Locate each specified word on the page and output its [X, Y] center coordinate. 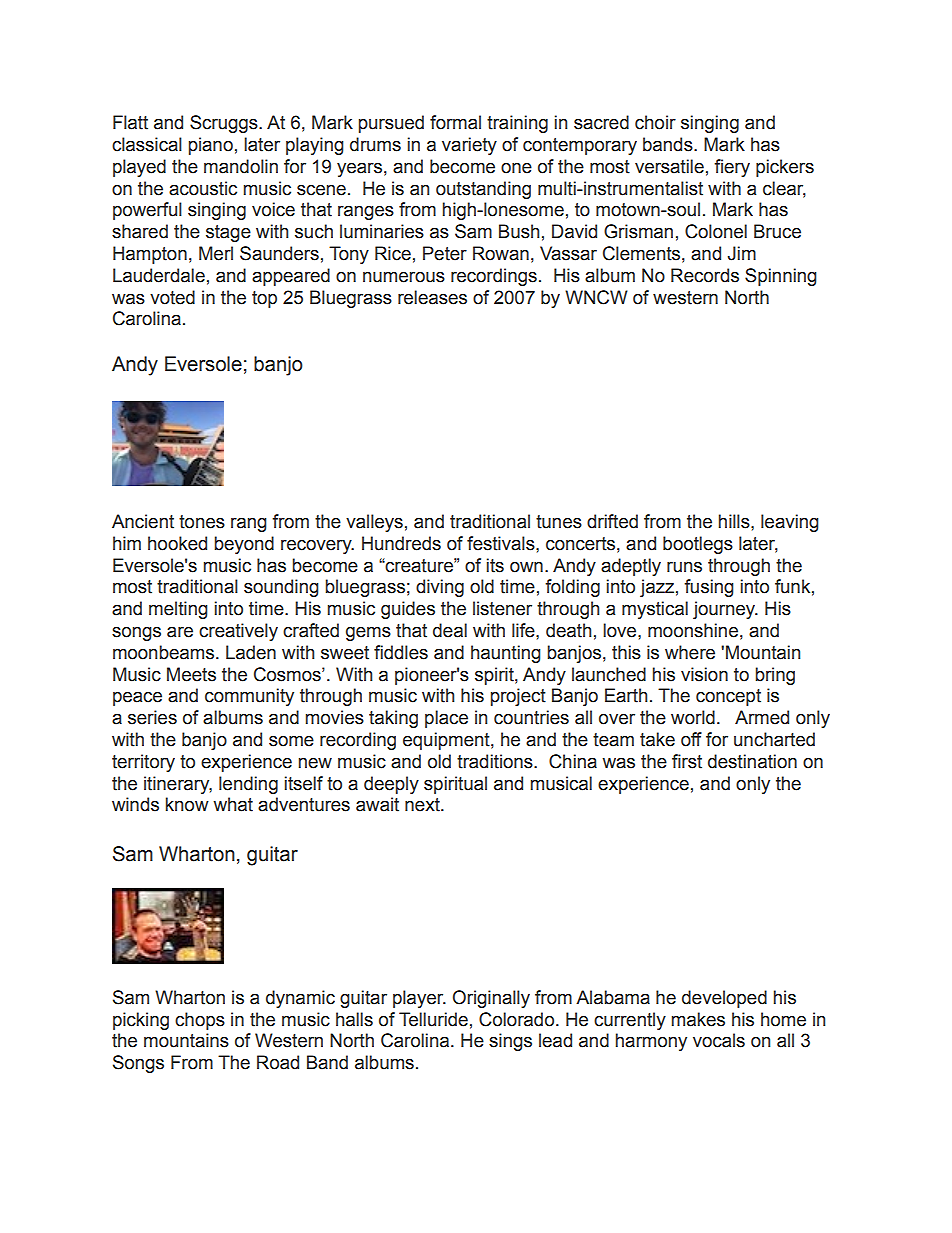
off [691, 739]
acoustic [203, 188]
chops [200, 1021]
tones [202, 522]
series [152, 717]
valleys [374, 523]
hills [735, 521]
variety [469, 146]
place [446, 719]
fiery [732, 168]
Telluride [433, 1019]
